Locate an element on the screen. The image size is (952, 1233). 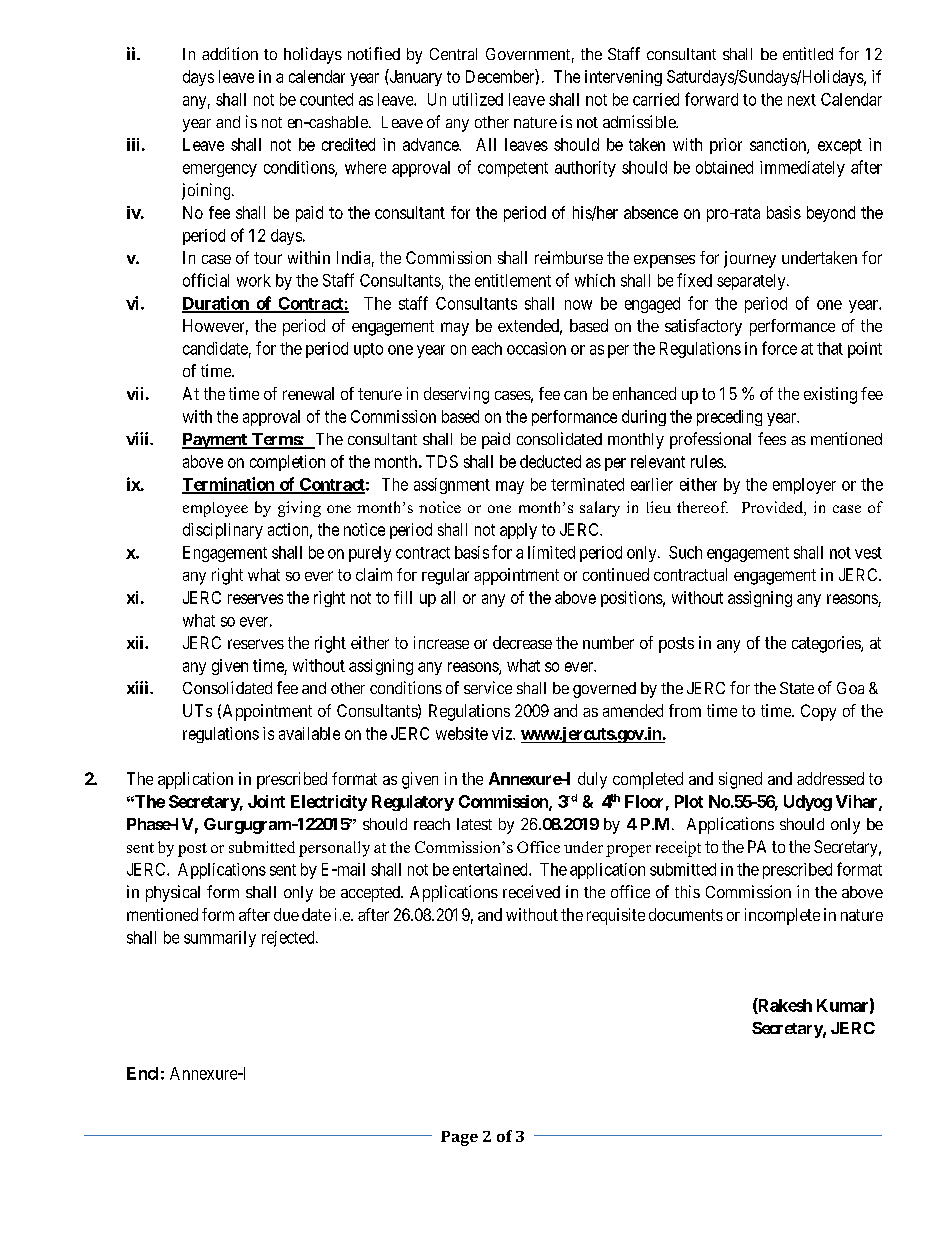
addition is located at coordinates (230, 53).
